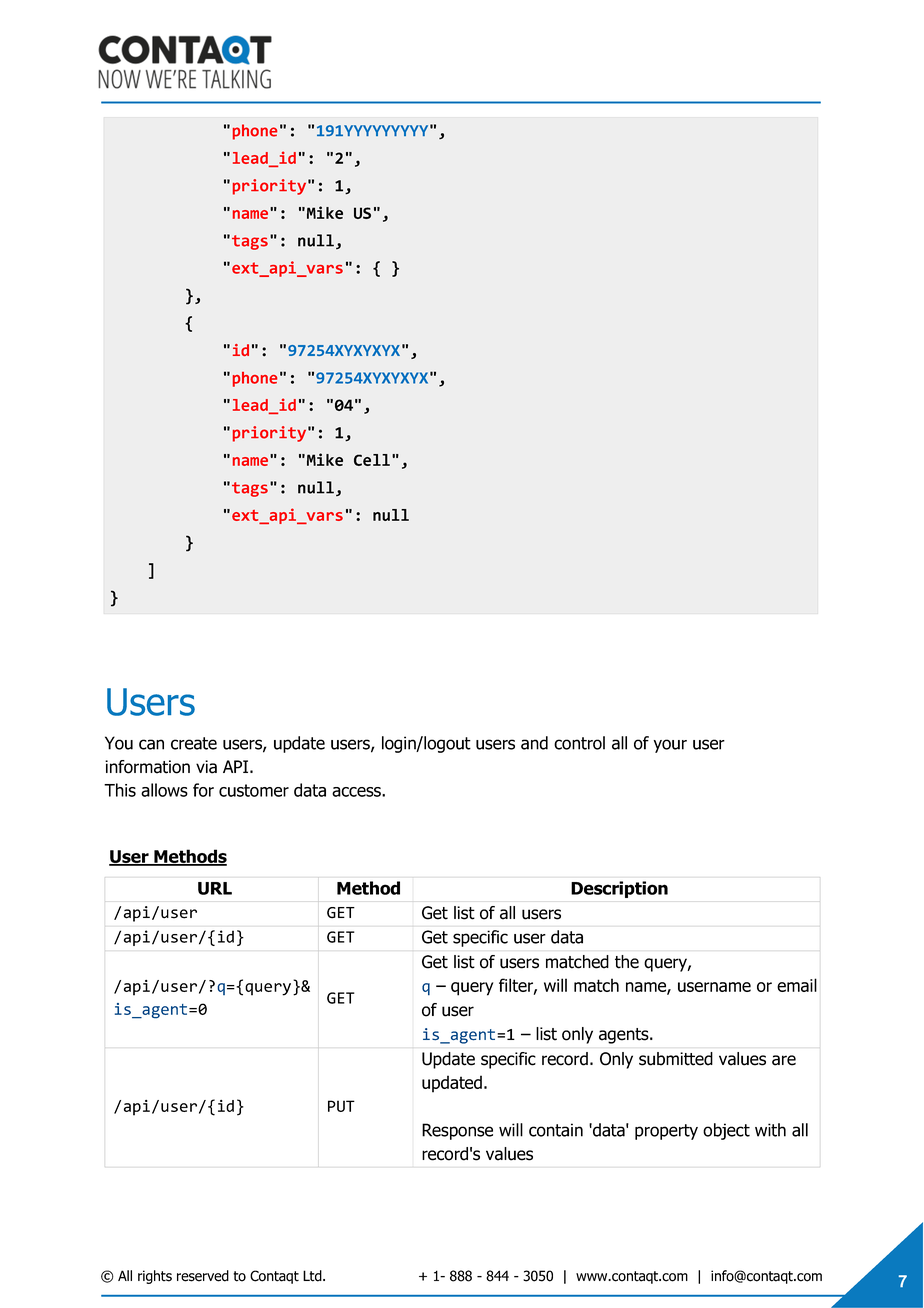  What do you see at coordinates (676, 1059) in the screenshot?
I see `submitted` at bounding box center [676, 1059].
